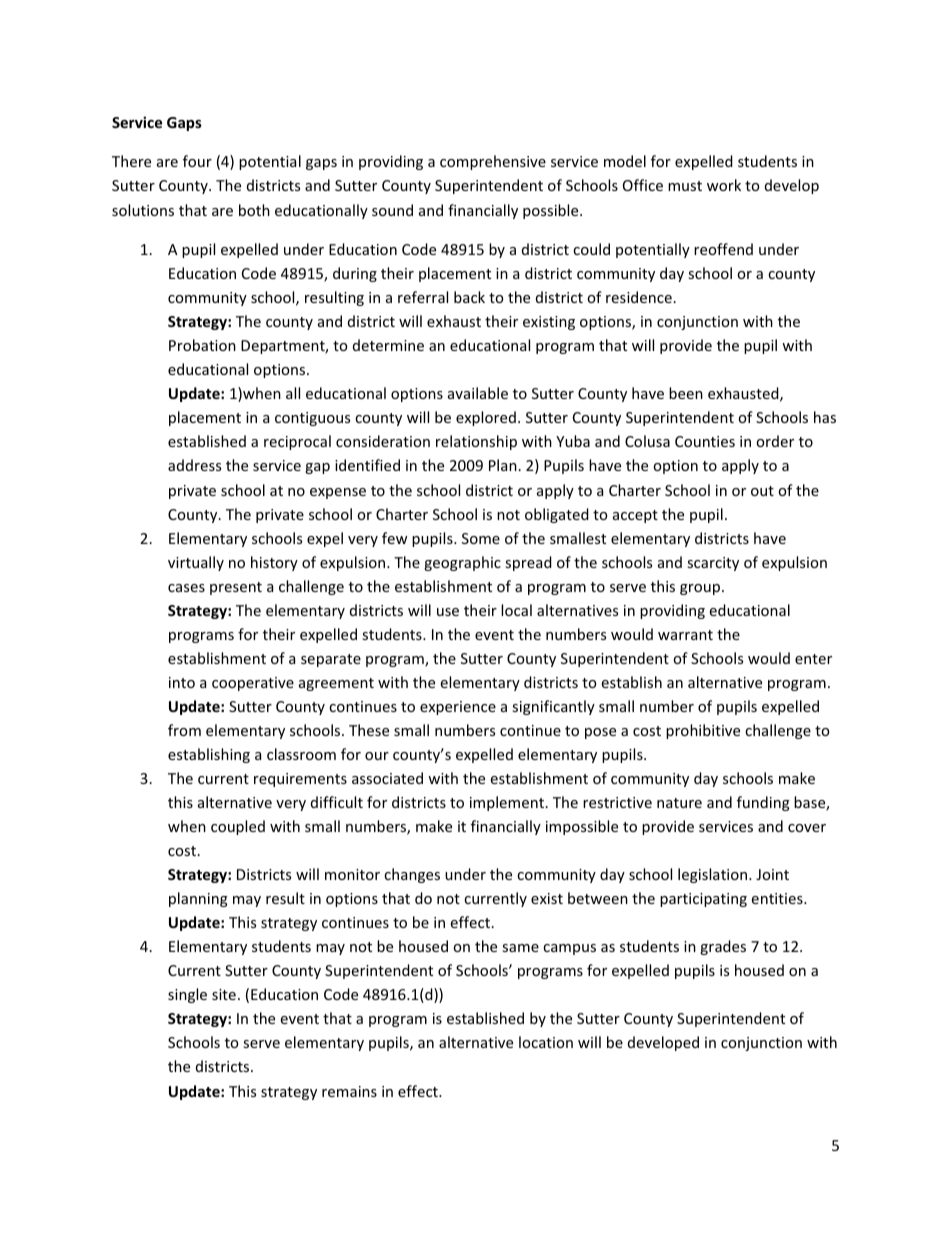 This image has height=1233, width=952. What do you see at coordinates (724, 185) in the image?
I see `work` at bounding box center [724, 185].
